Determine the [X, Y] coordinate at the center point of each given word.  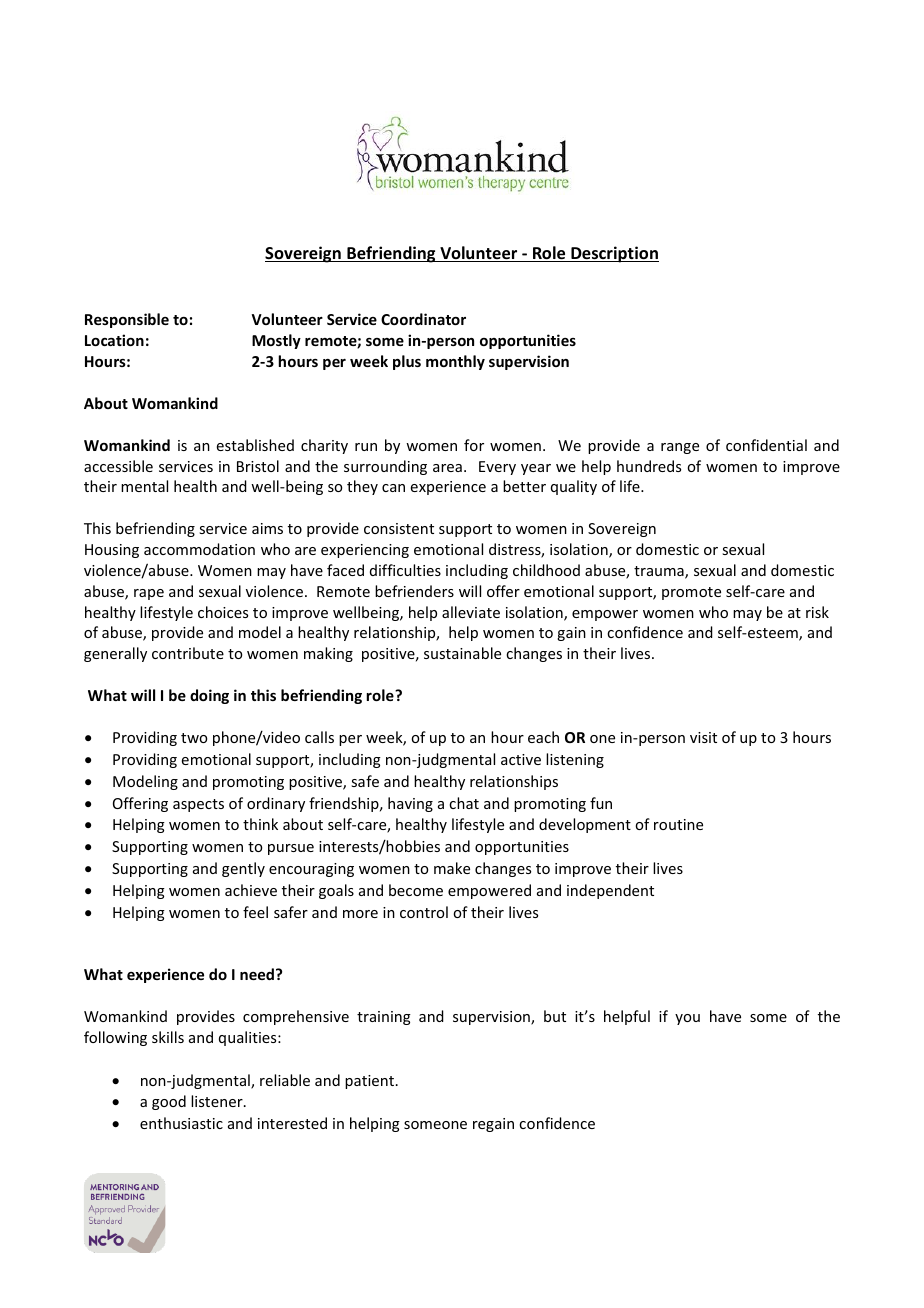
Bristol [258, 466]
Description [614, 254]
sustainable [462, 653]
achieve [251, 890]
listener [218, 1101]
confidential [766, 445]
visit [703, 737]
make [452, 868]
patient [371, 1082]
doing [209, 696]
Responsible [127, 320]
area [447, 468]
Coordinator [423, 319]
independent [610, 891]
